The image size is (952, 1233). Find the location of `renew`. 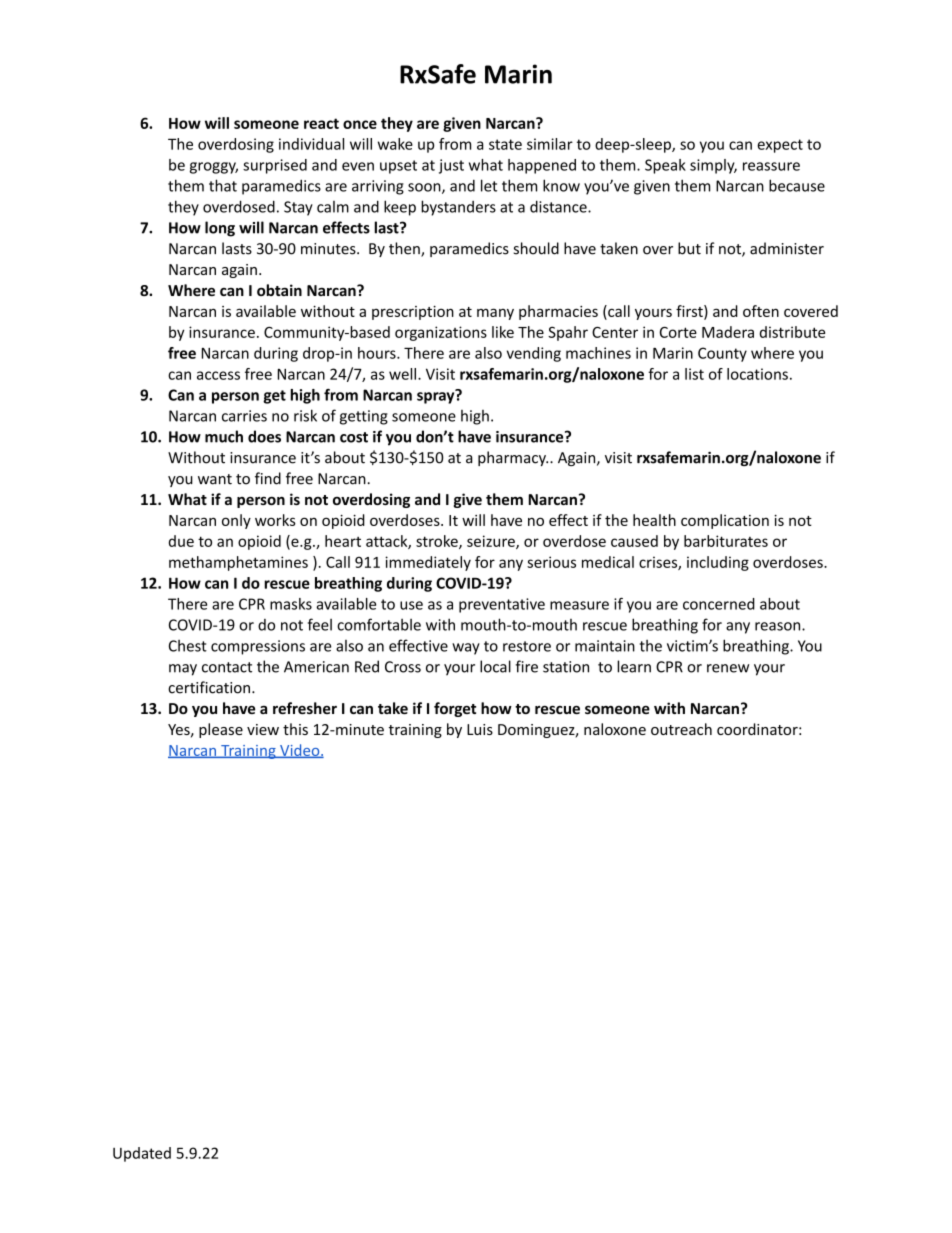

renew is located at coordinates (728, 668).
